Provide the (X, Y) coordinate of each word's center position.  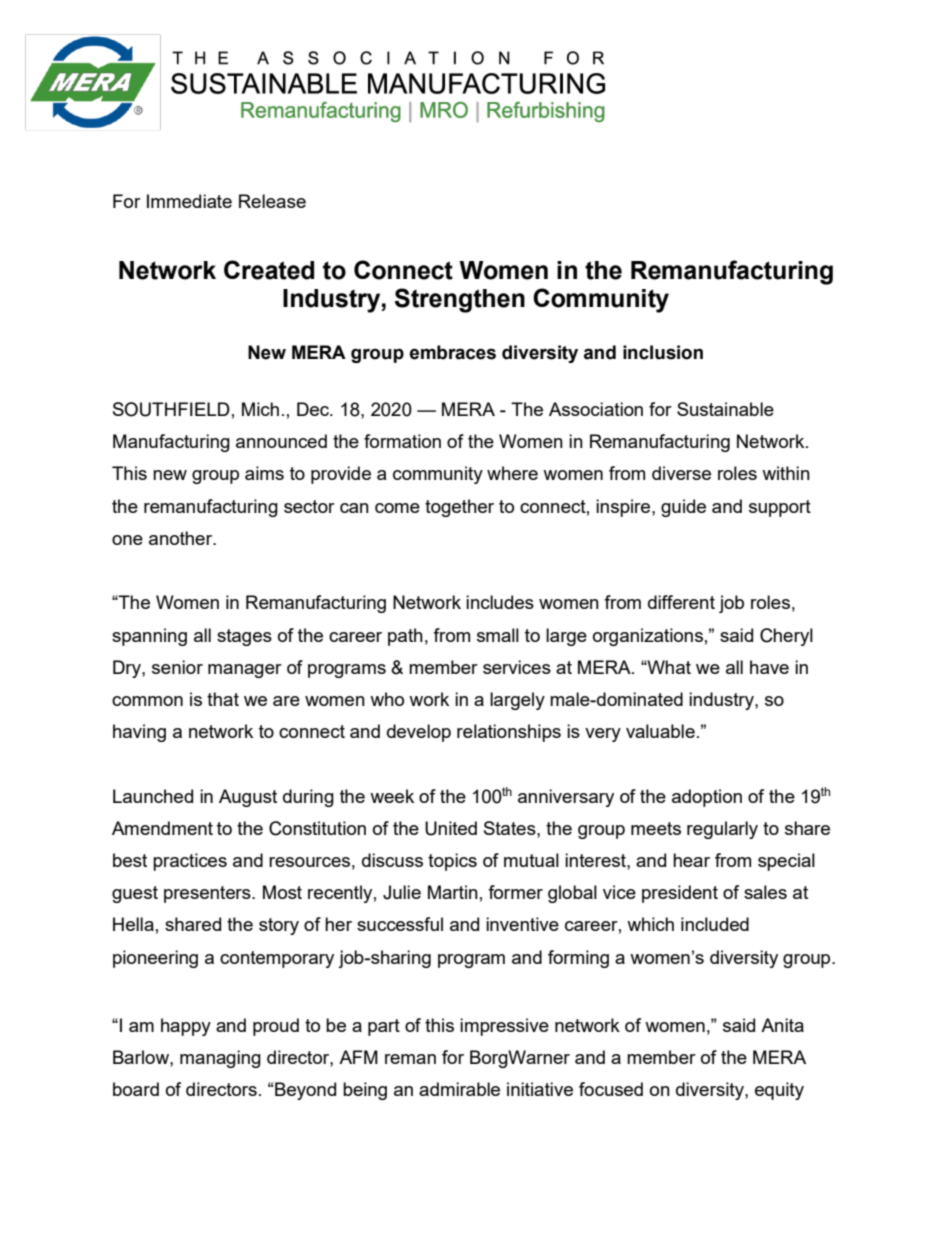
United (451, 828)
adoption (707, 798)
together (459, 508)
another (182, 538)
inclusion (663, 352)
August (248, 798)
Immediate (189, 201)
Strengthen (460, 300)
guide (683, 508)
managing (220, 1059)
